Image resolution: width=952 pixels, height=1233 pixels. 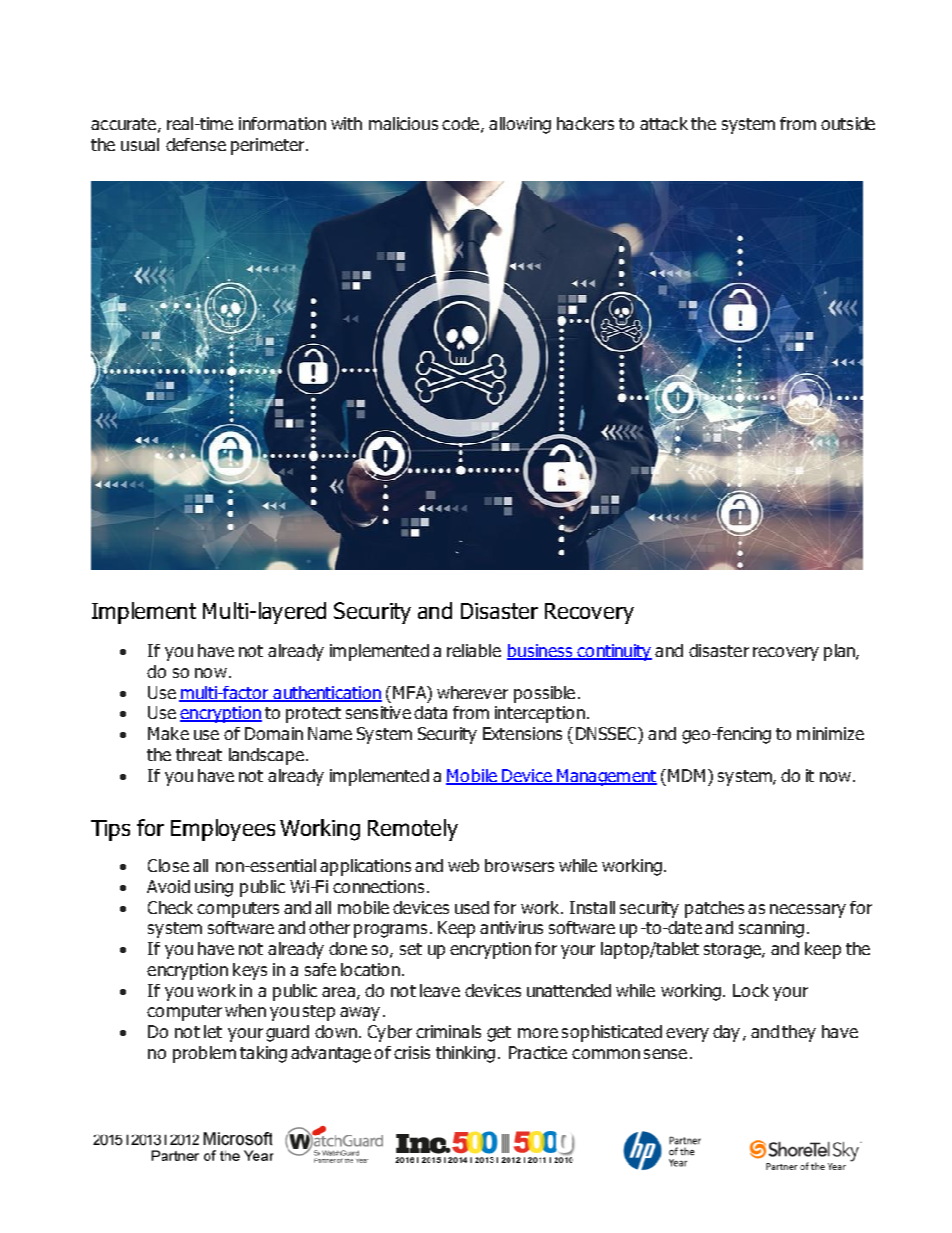 I want to click on outside, so click(x=848, y=123).
